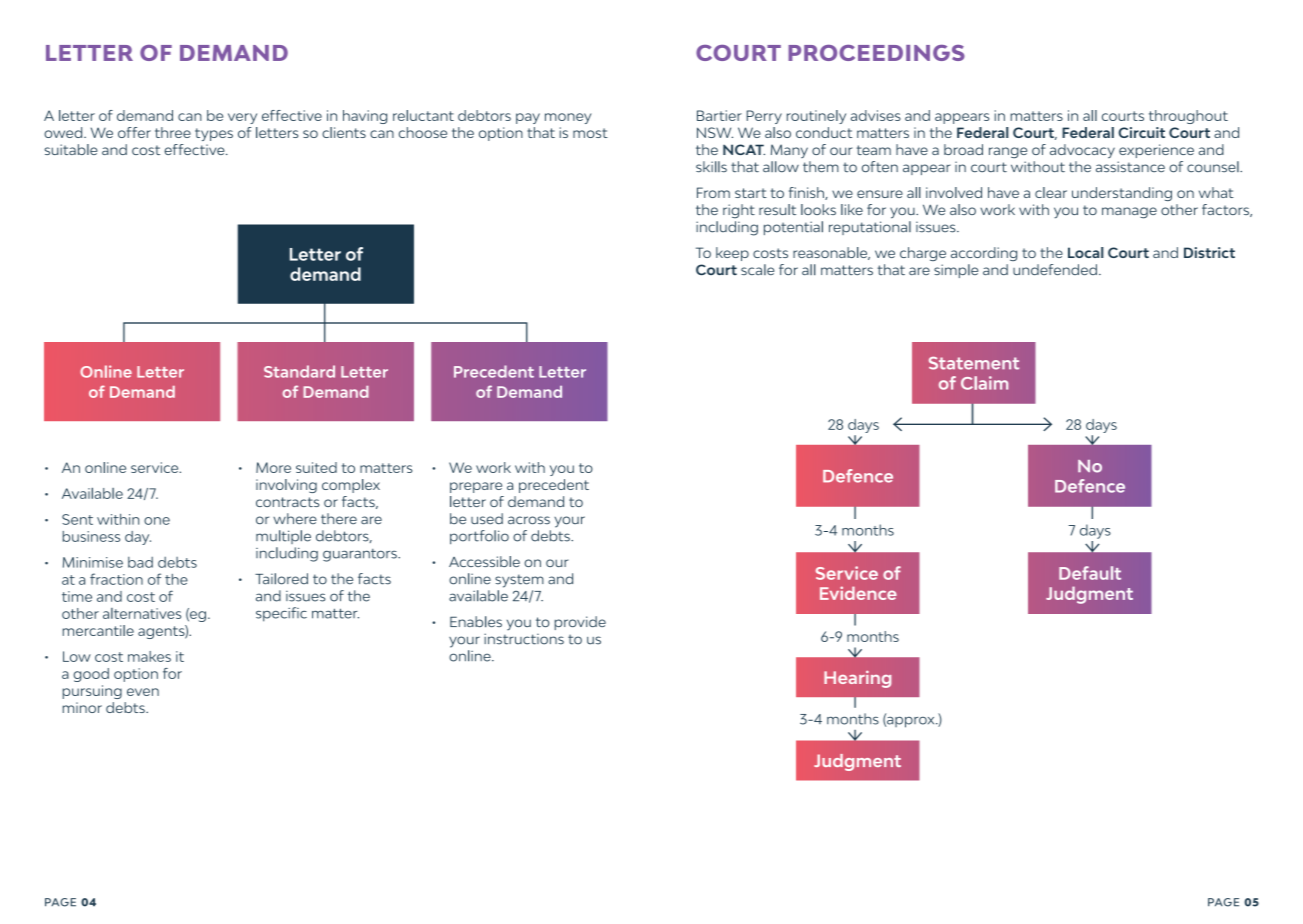  I want to click on prepare, so click(476, 487).
